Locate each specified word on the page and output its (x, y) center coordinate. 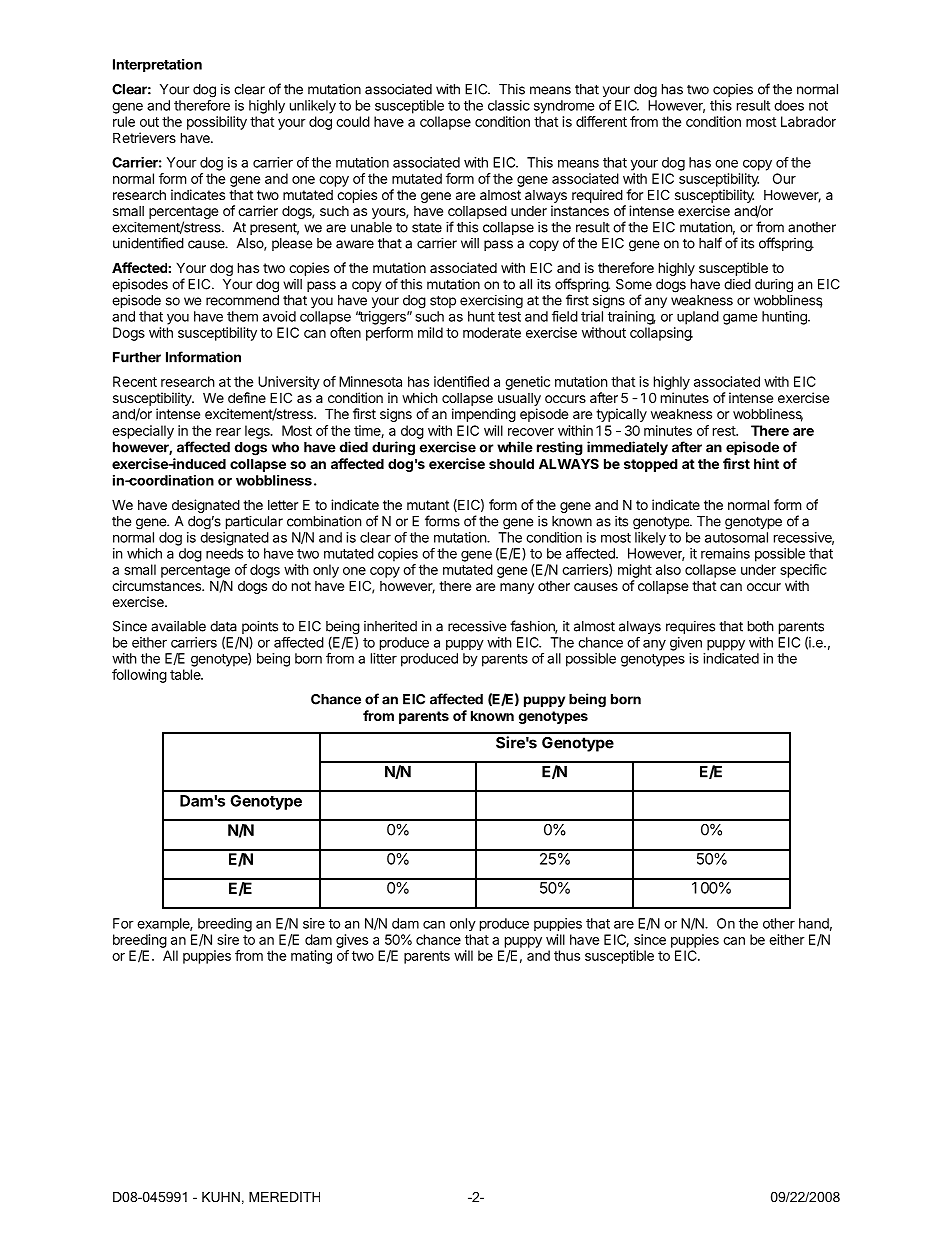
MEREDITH (284, 1197)
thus (567, 955)
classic (509, 105)
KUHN (221, 1197)
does (789, 105)
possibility (217, 123)
